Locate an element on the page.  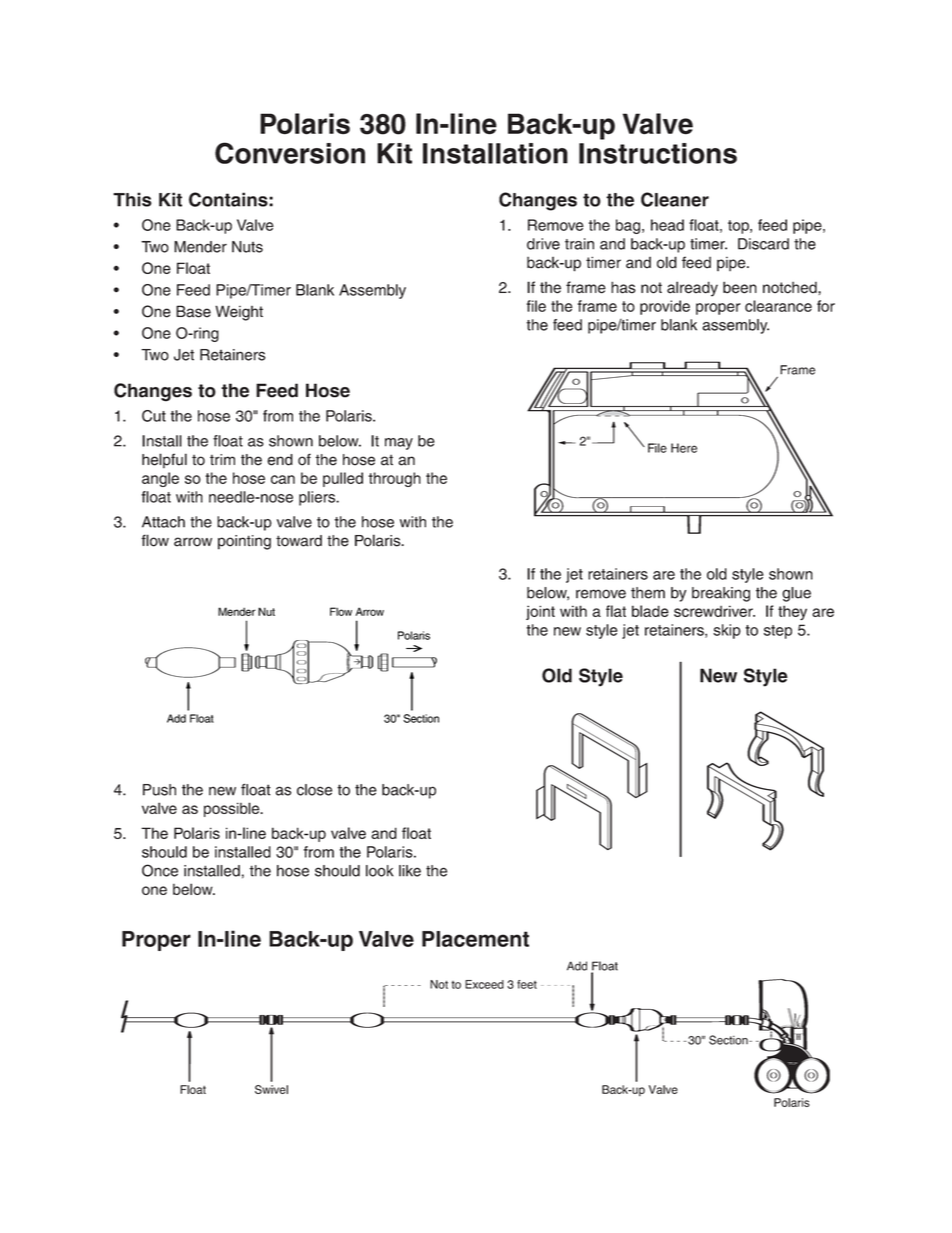
pointing is located at coordinates (244, 542).
